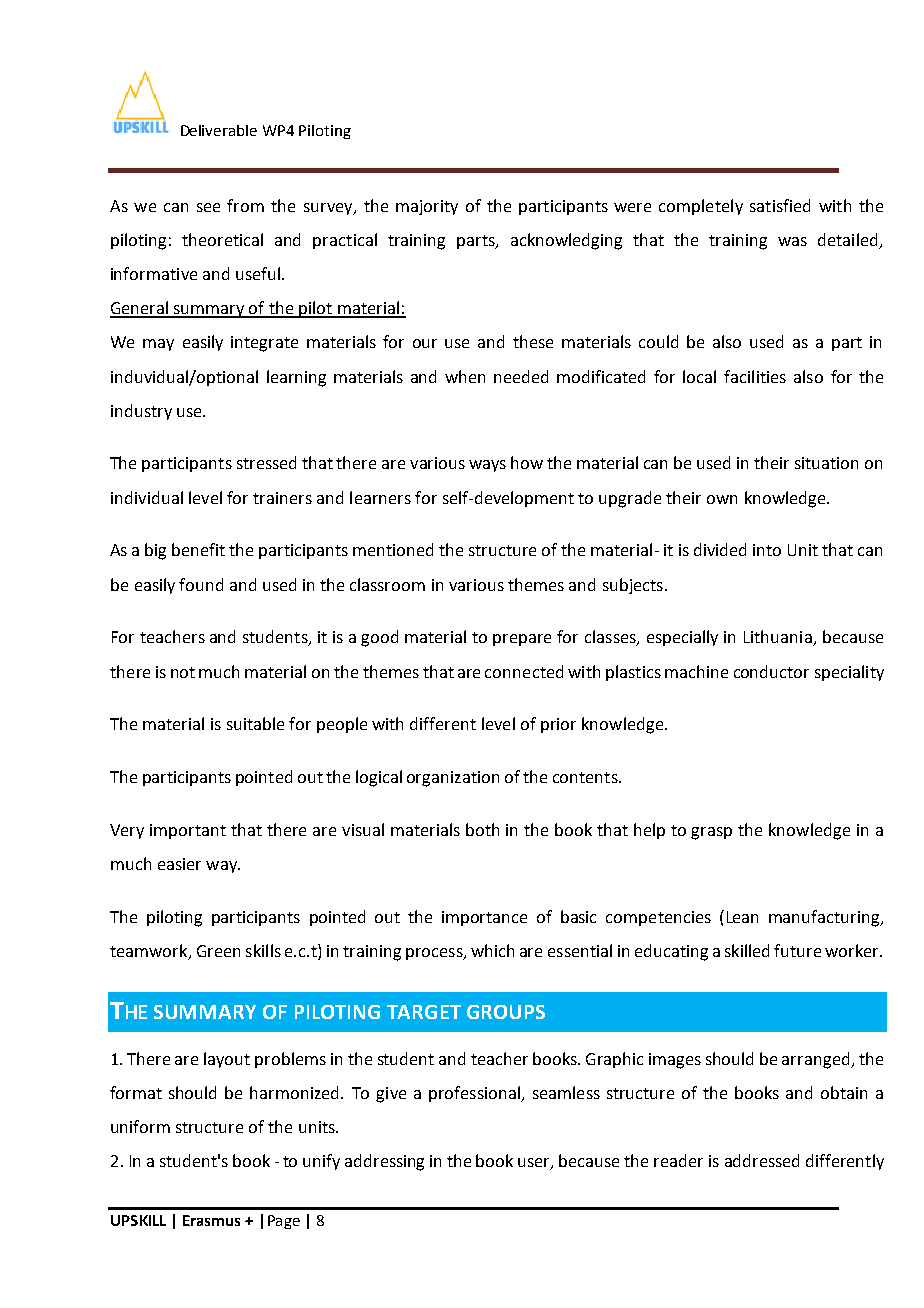 Image resolution: width=924 pixels, height=1308 pixels. Describe the element at coordinates (747, 950) in the screenshot. I see `skilled` at that location.
